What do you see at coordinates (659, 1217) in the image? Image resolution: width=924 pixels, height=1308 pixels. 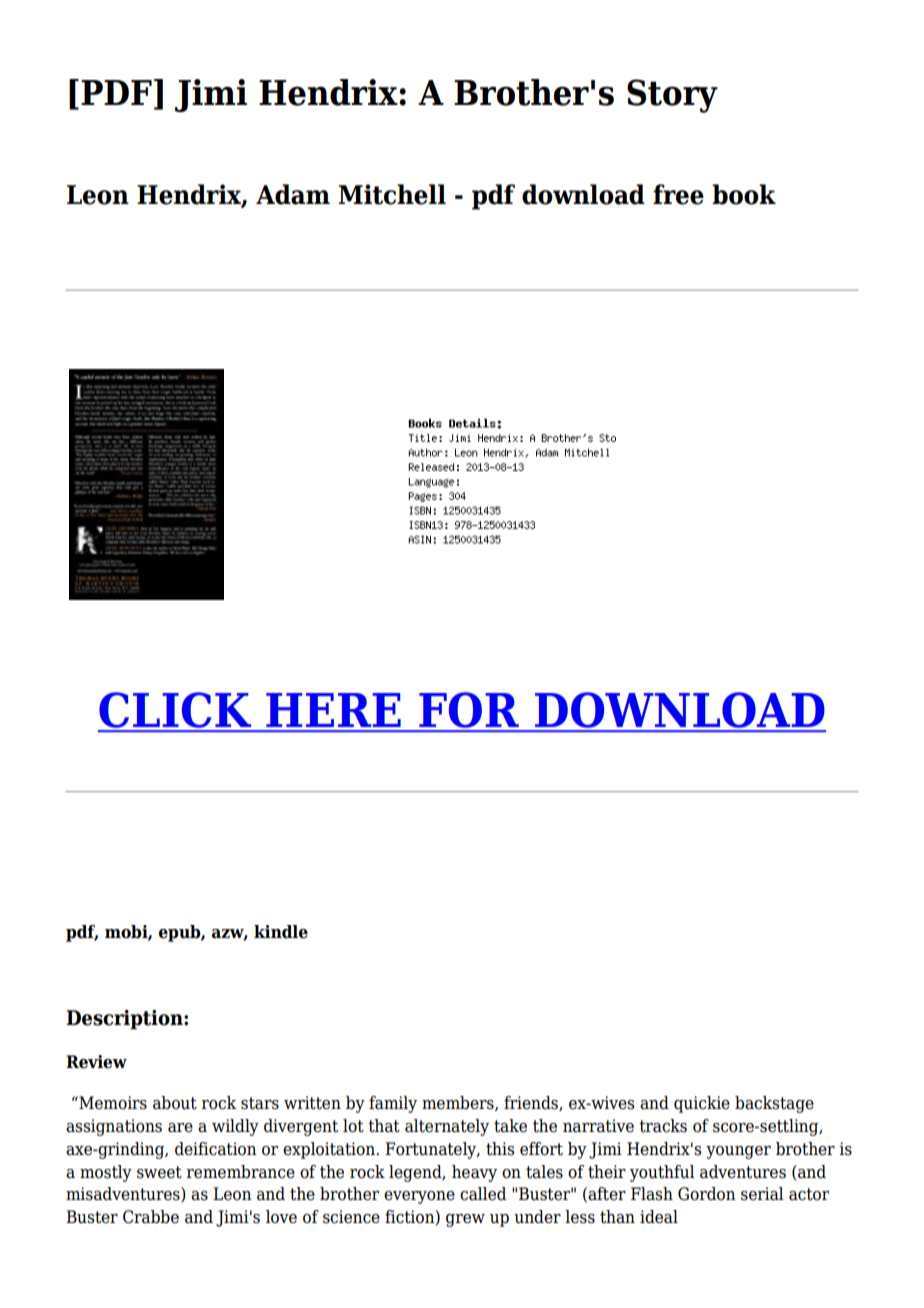 I see `ideal` at bounding box center [659, 1217].
